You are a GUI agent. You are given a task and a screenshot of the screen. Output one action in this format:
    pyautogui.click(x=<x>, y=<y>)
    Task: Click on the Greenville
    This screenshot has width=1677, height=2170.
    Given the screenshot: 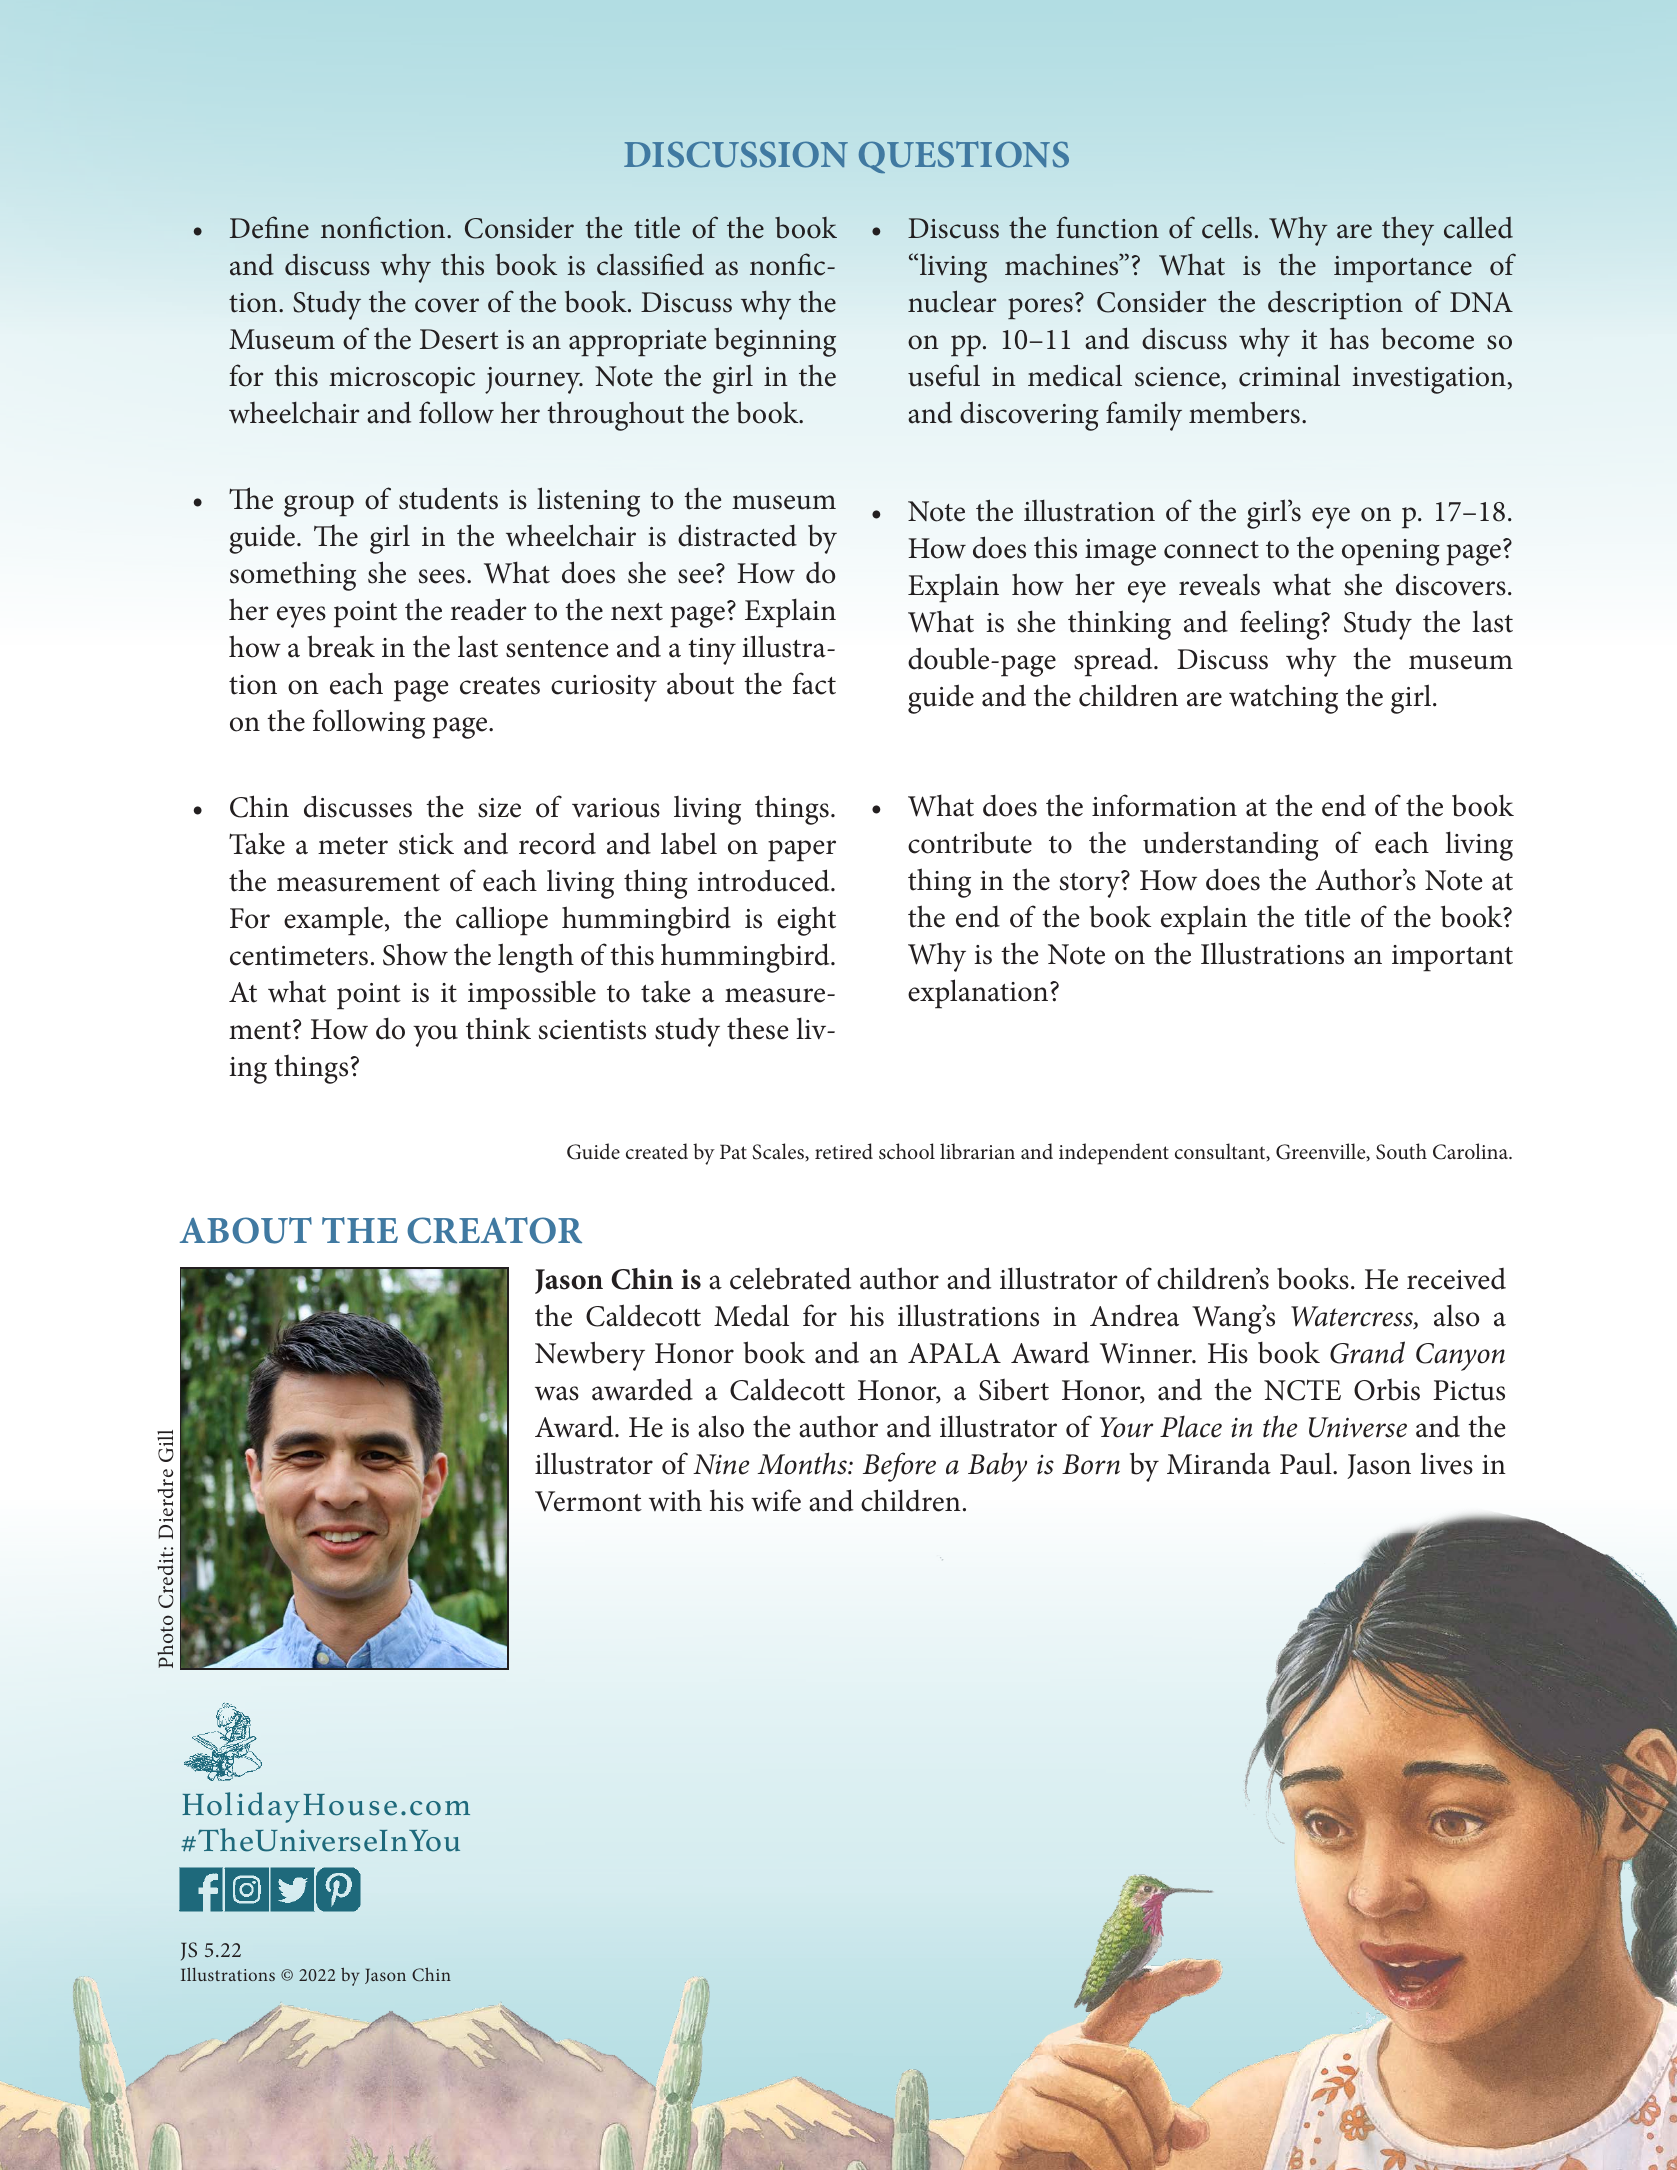 What is the action you would take?
    pyautogui.click(x=1322, y=1152)
